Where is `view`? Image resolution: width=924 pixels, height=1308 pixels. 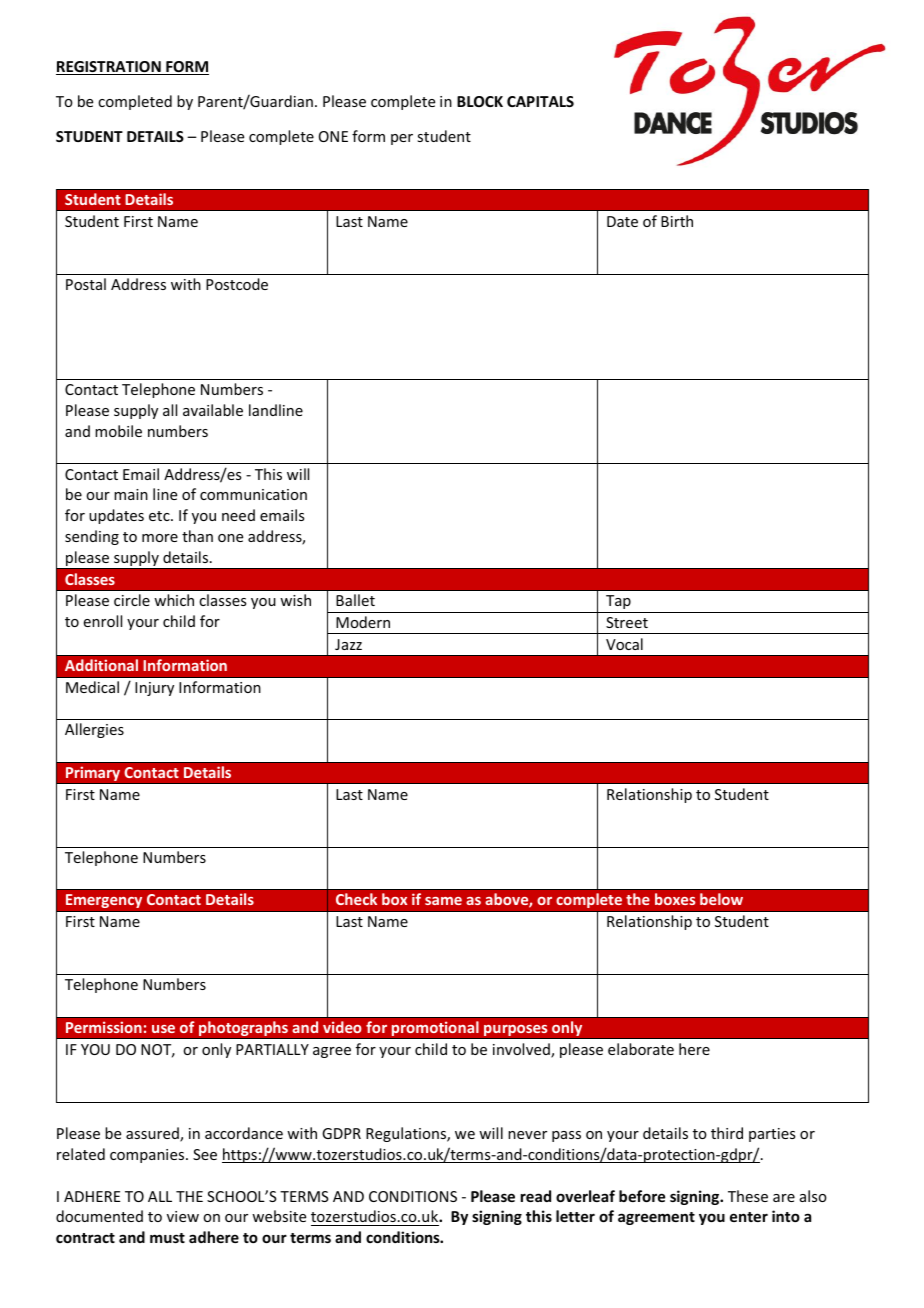 view is located at coordinates (183, 1216).
